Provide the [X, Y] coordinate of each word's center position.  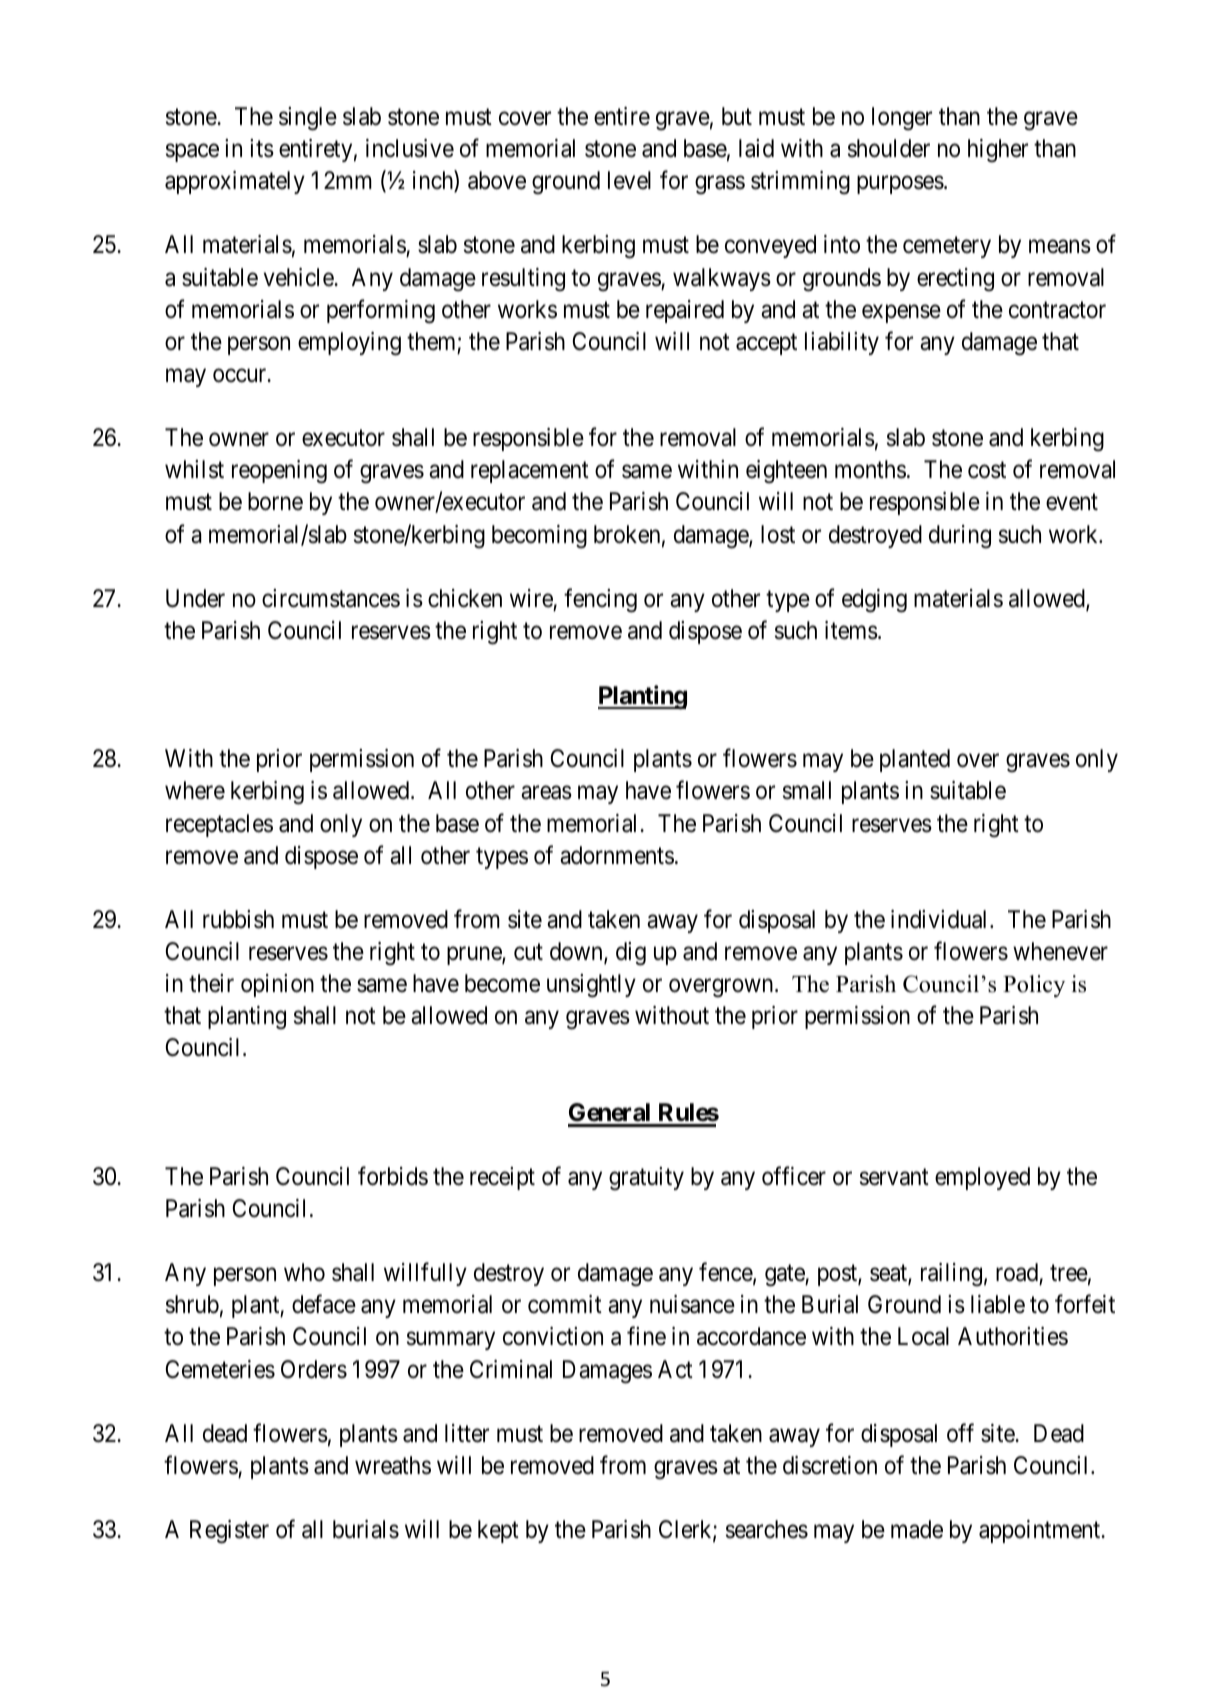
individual [941, 919]
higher [998, 151]
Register [229, 1532]
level [629, 180]
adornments [617, 855]
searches [767, 1529]
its [262, 148]
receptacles [219, 825]
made [917, 1529]
